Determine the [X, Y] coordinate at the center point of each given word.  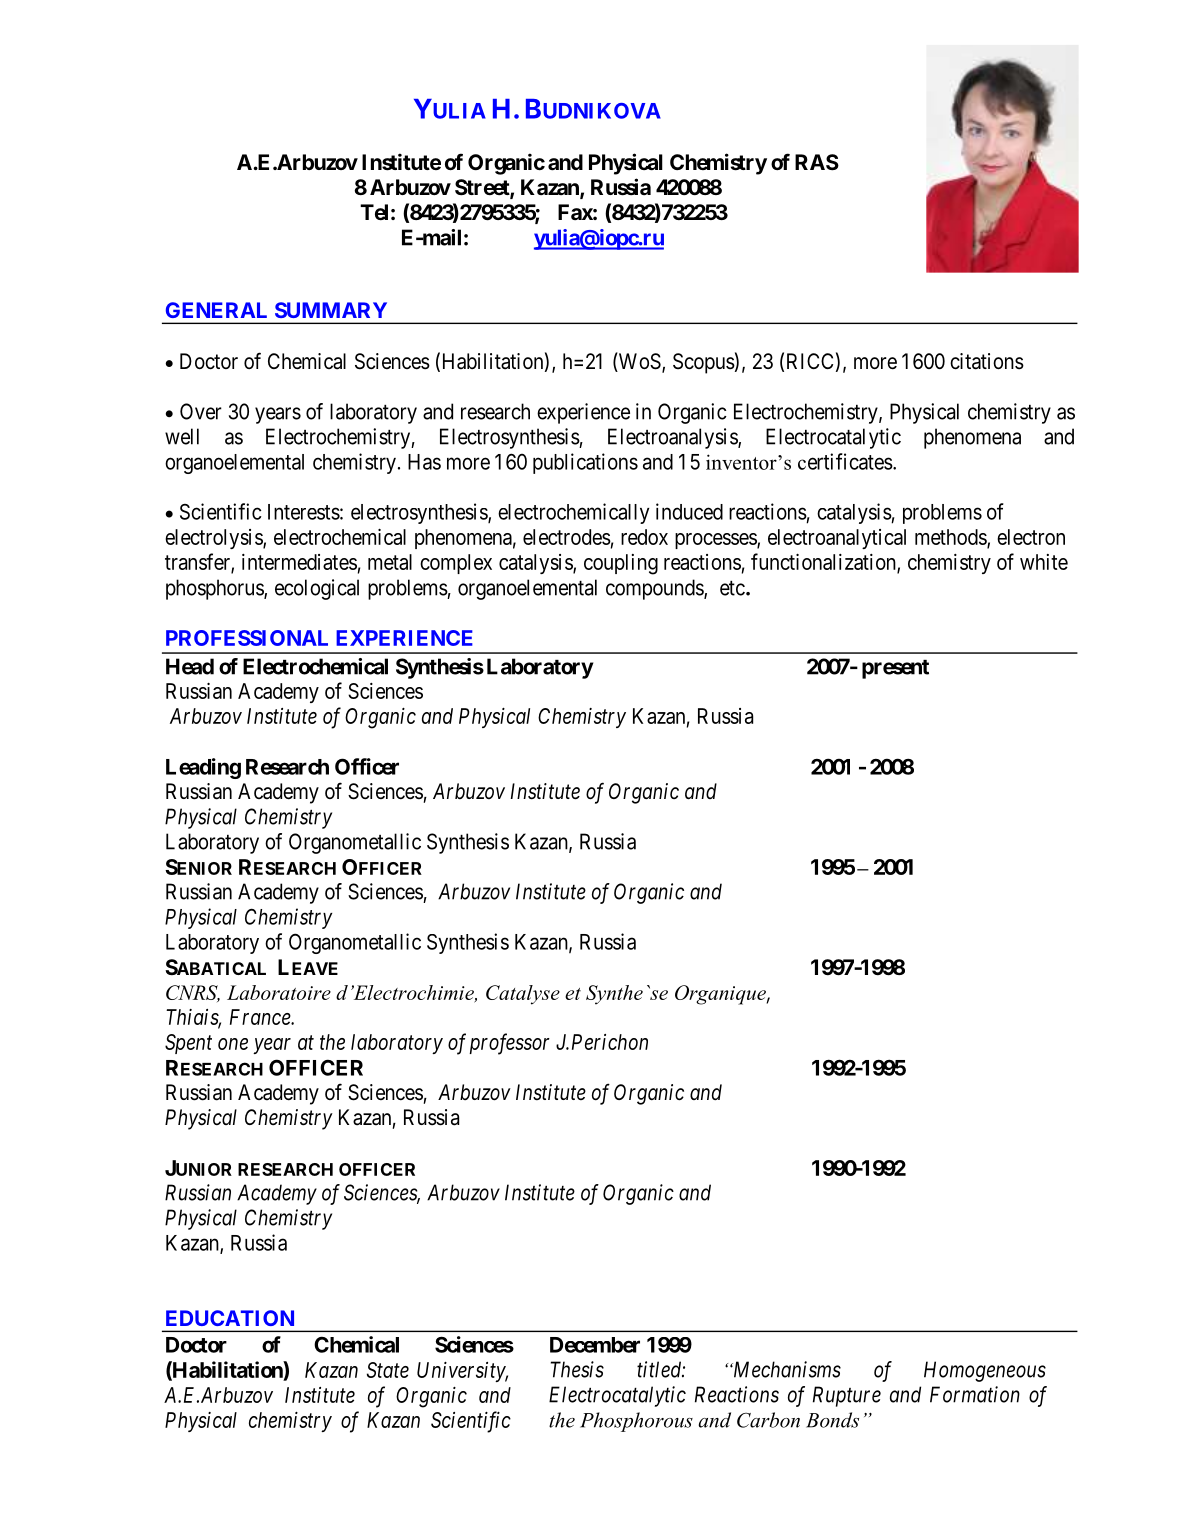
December [595, 1345]
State [388, 1370]
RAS [817, 162]
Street [483, 188]
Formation [975, 1394]
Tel [374, 212]
